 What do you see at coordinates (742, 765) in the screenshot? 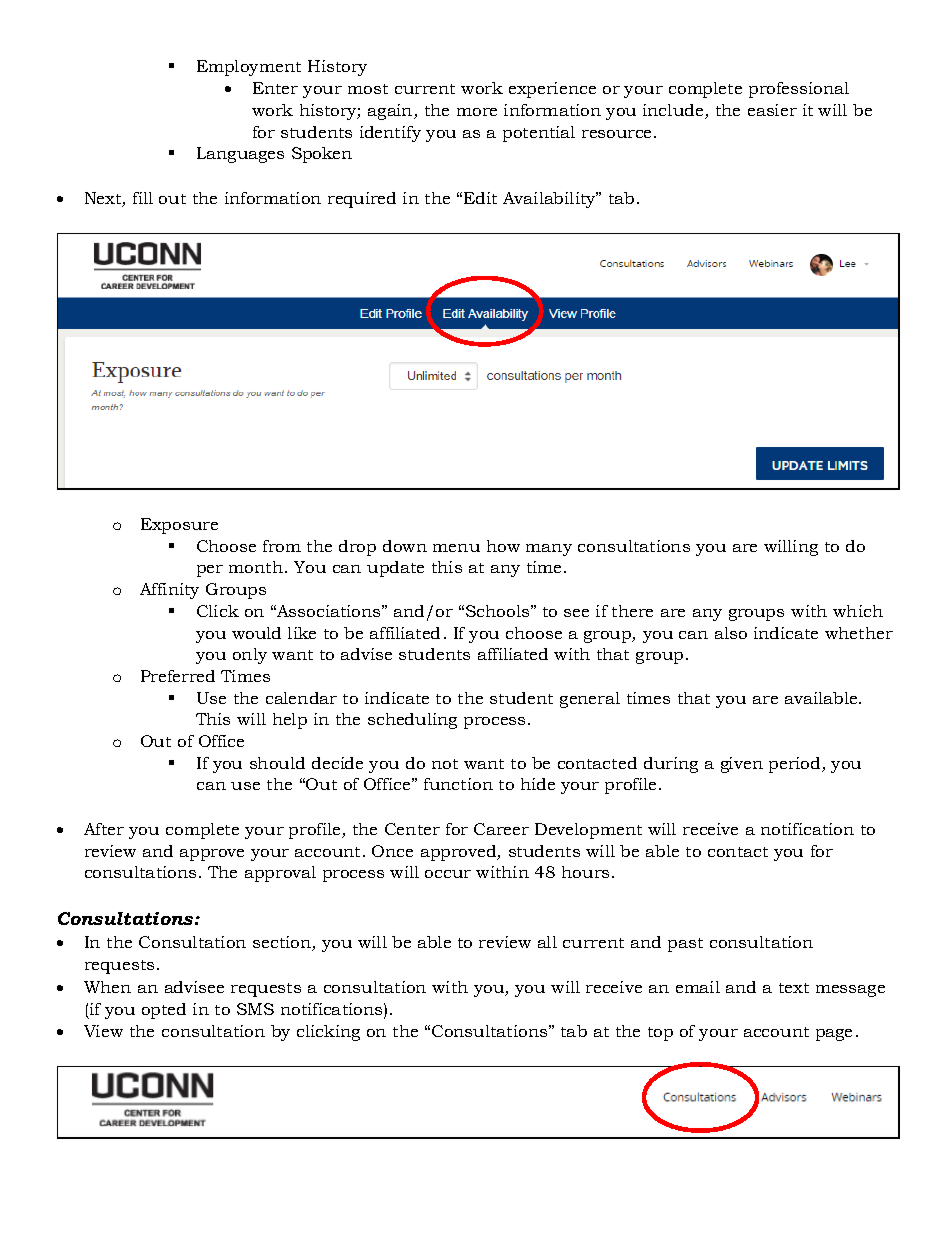
I see `given` at bounding box center [742, 765].
